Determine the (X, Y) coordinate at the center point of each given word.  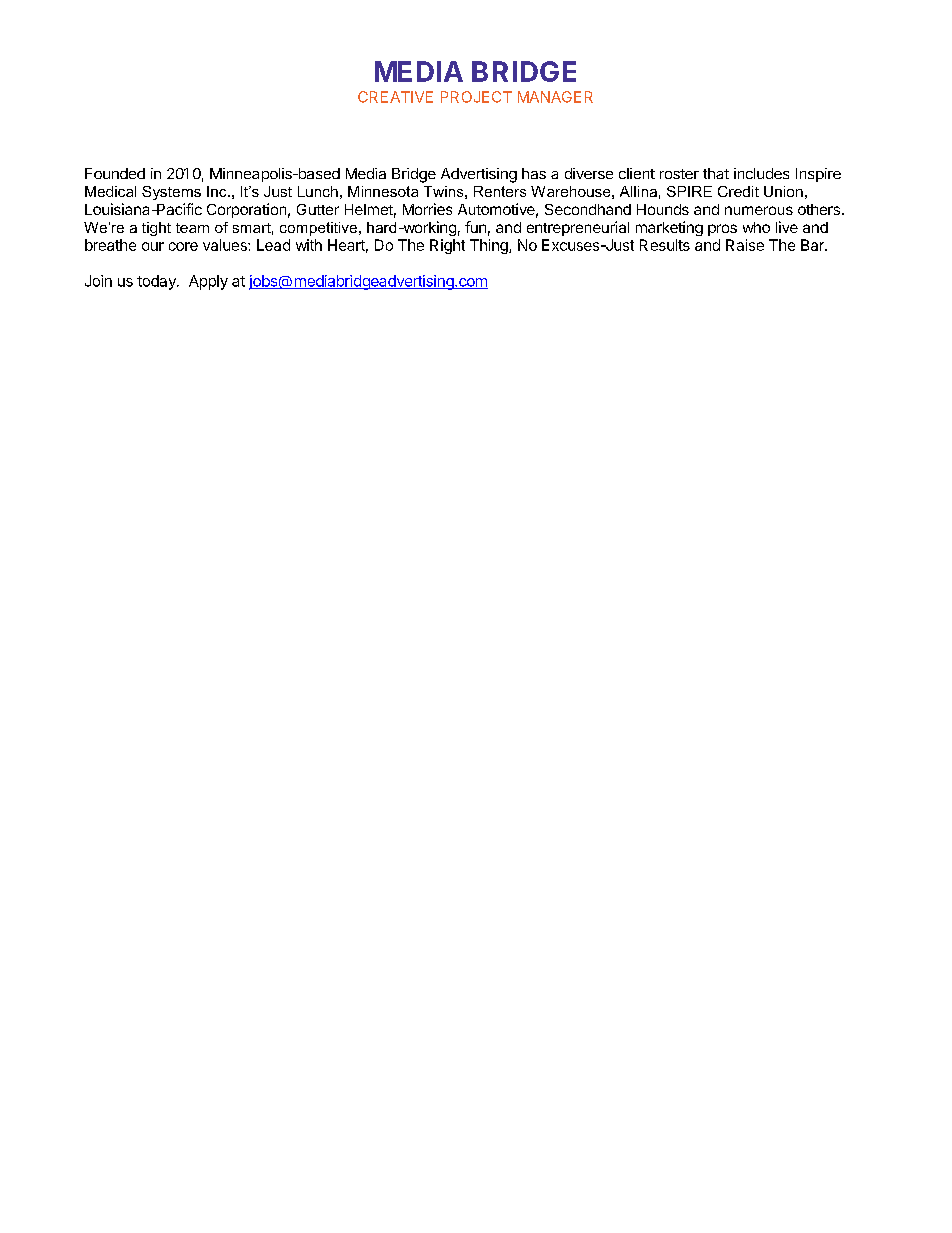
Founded (115, 173)
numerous (759, 210)
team (192, 228)
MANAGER (555, 97)
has (534, 173)
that (716, 173)
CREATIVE (395, 97)
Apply (208, 282)
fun (475, 227)
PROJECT (476, 97)
